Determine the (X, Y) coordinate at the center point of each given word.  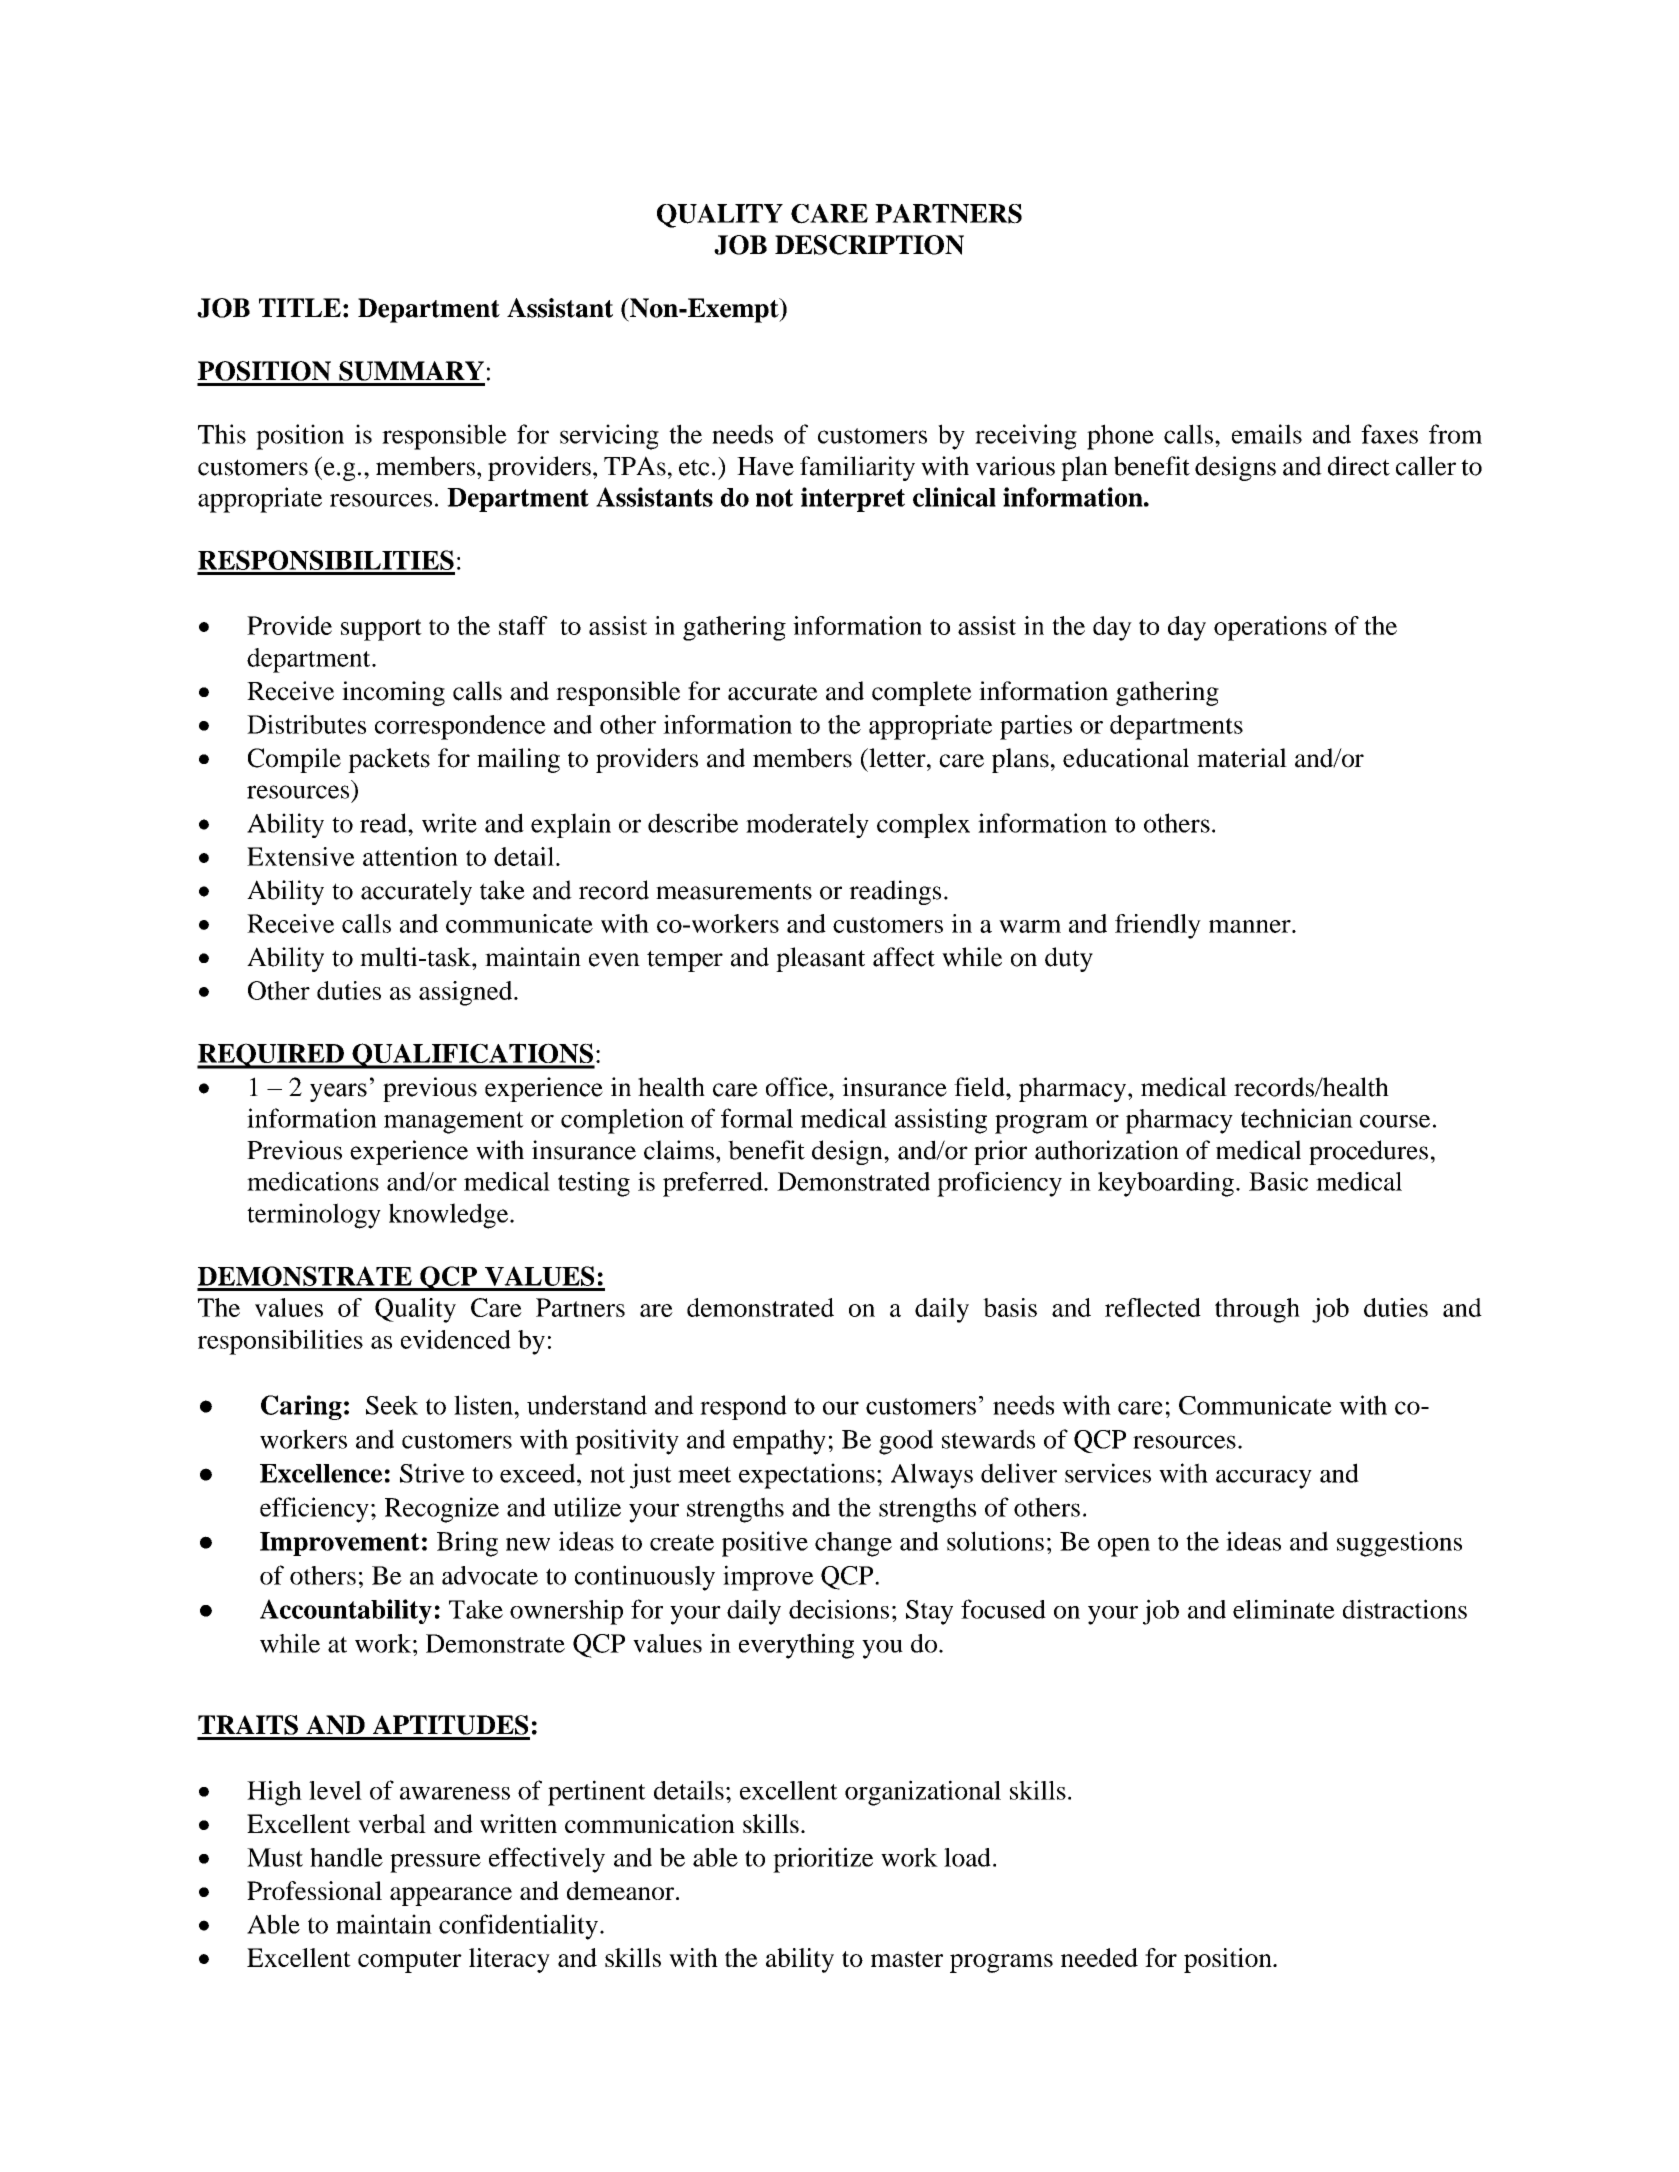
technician (1297, 1118)
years (338, 1092)
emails (1267, 434)
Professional (314, 1890)
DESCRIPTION (869, 245)
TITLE (300, 307)
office (798, 1087)
